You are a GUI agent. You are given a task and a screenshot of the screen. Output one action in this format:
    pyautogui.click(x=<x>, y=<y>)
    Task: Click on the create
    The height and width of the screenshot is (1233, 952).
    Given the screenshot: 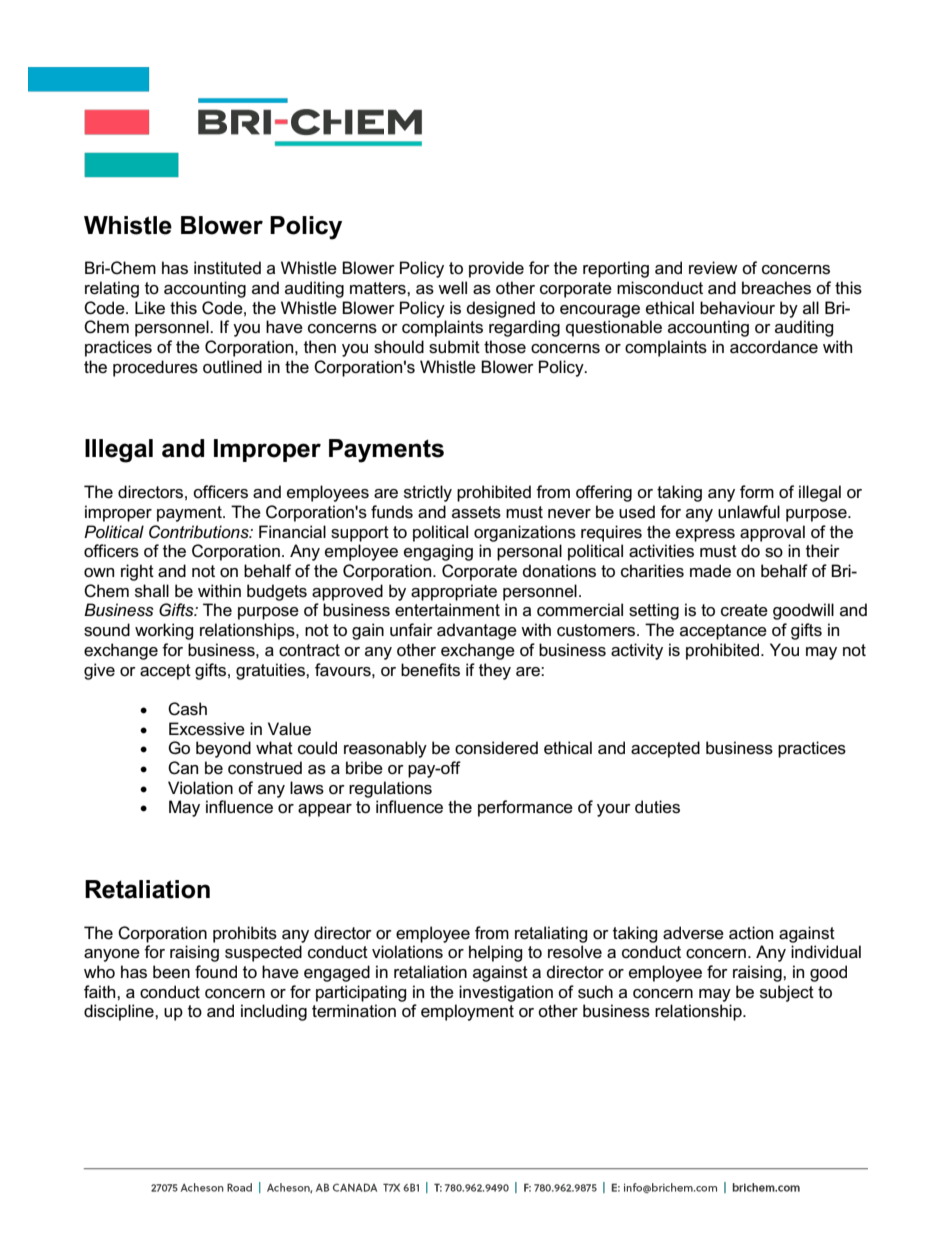 What is the action you would take?
    pyautogui.click(x=744, y=610)
